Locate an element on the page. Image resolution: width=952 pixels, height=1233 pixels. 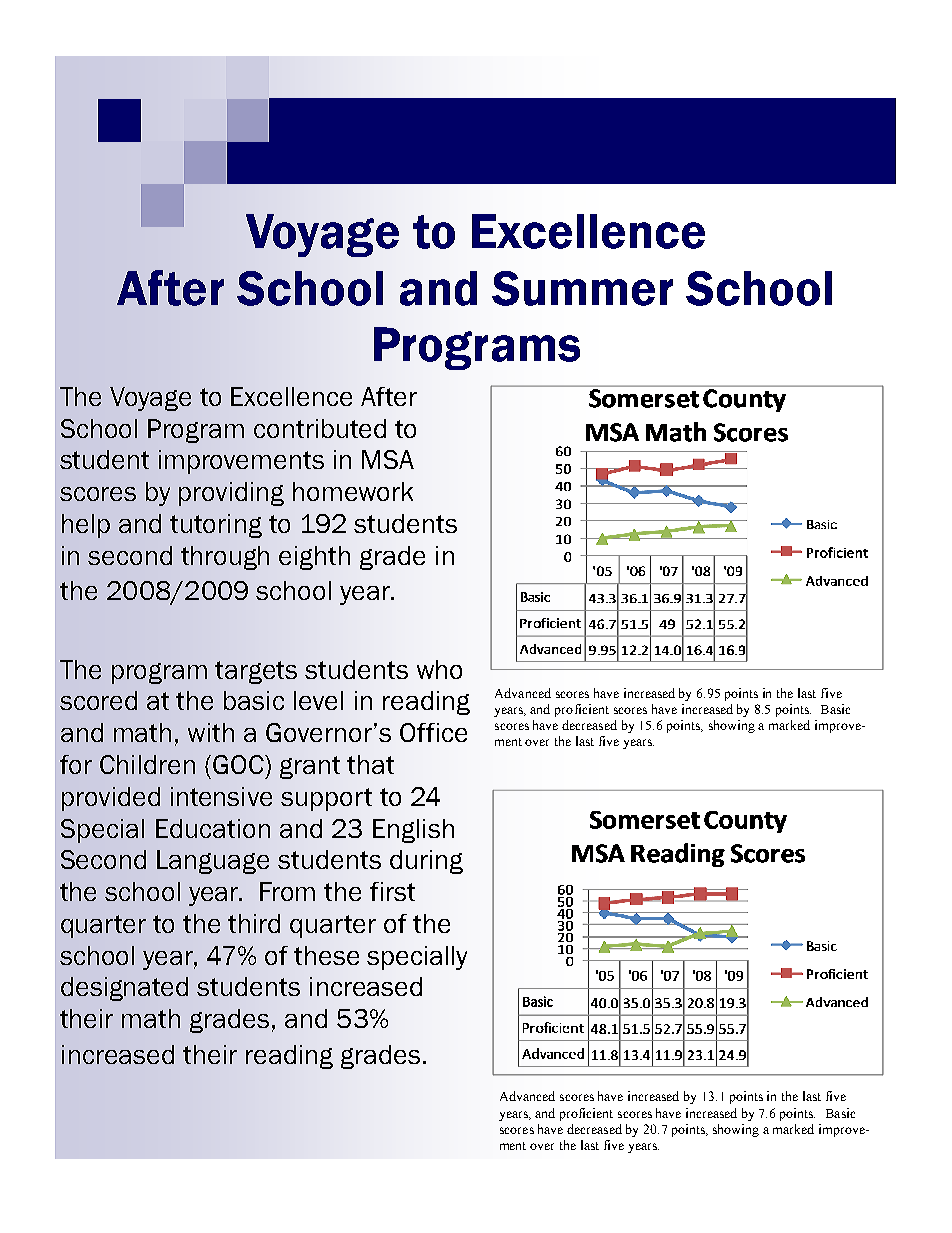
Summer is located at coordinates (582, 288).
